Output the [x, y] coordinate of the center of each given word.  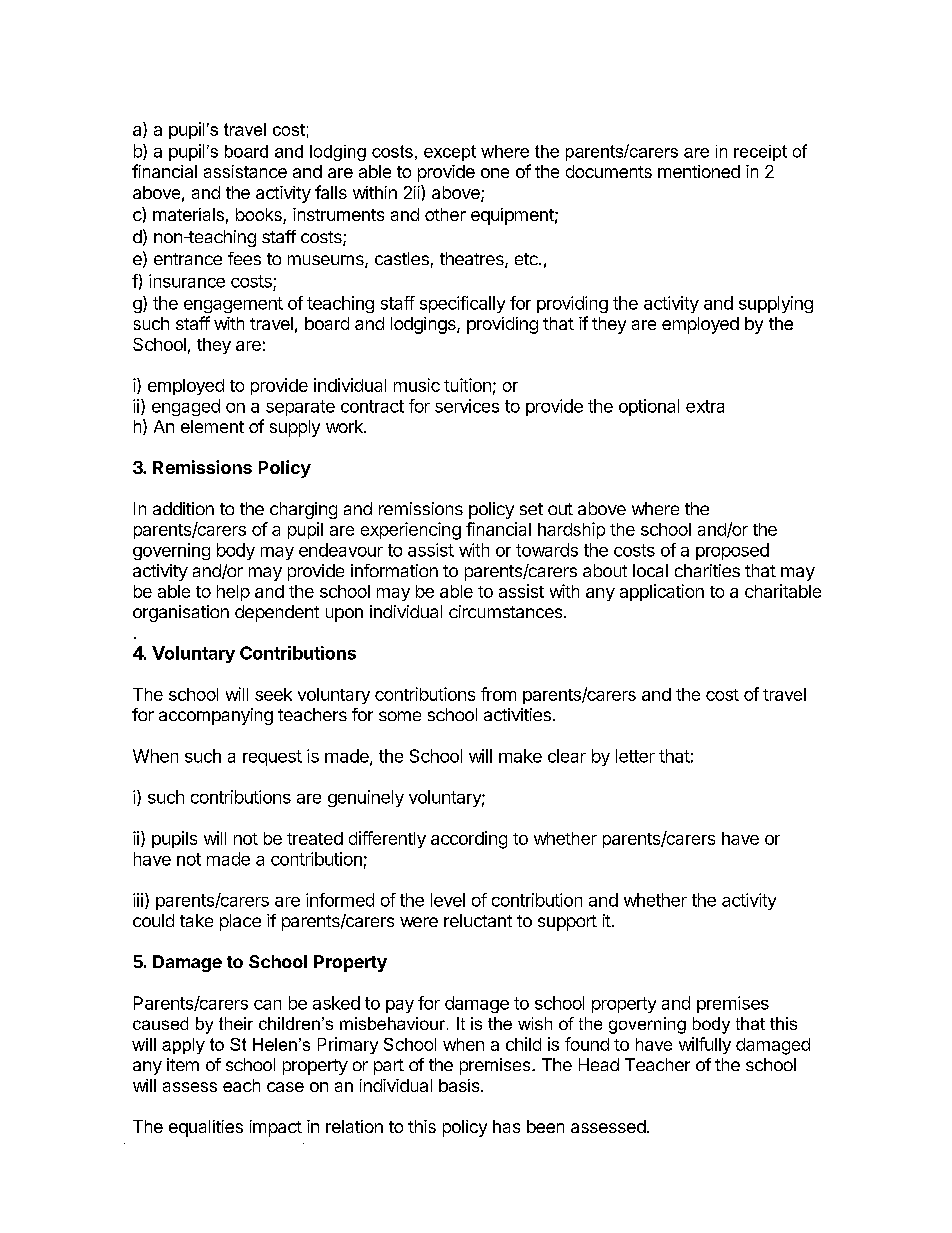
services [467, 406]
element [212, 426]
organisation [181, 613]
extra [705, 406]
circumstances [507, 611]
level [448, 900]
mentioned [699, 171]
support [567, 923]
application [662, 592]
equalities [206, 1128]
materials [188, 214]
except [450, 153]
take [196, 920]
